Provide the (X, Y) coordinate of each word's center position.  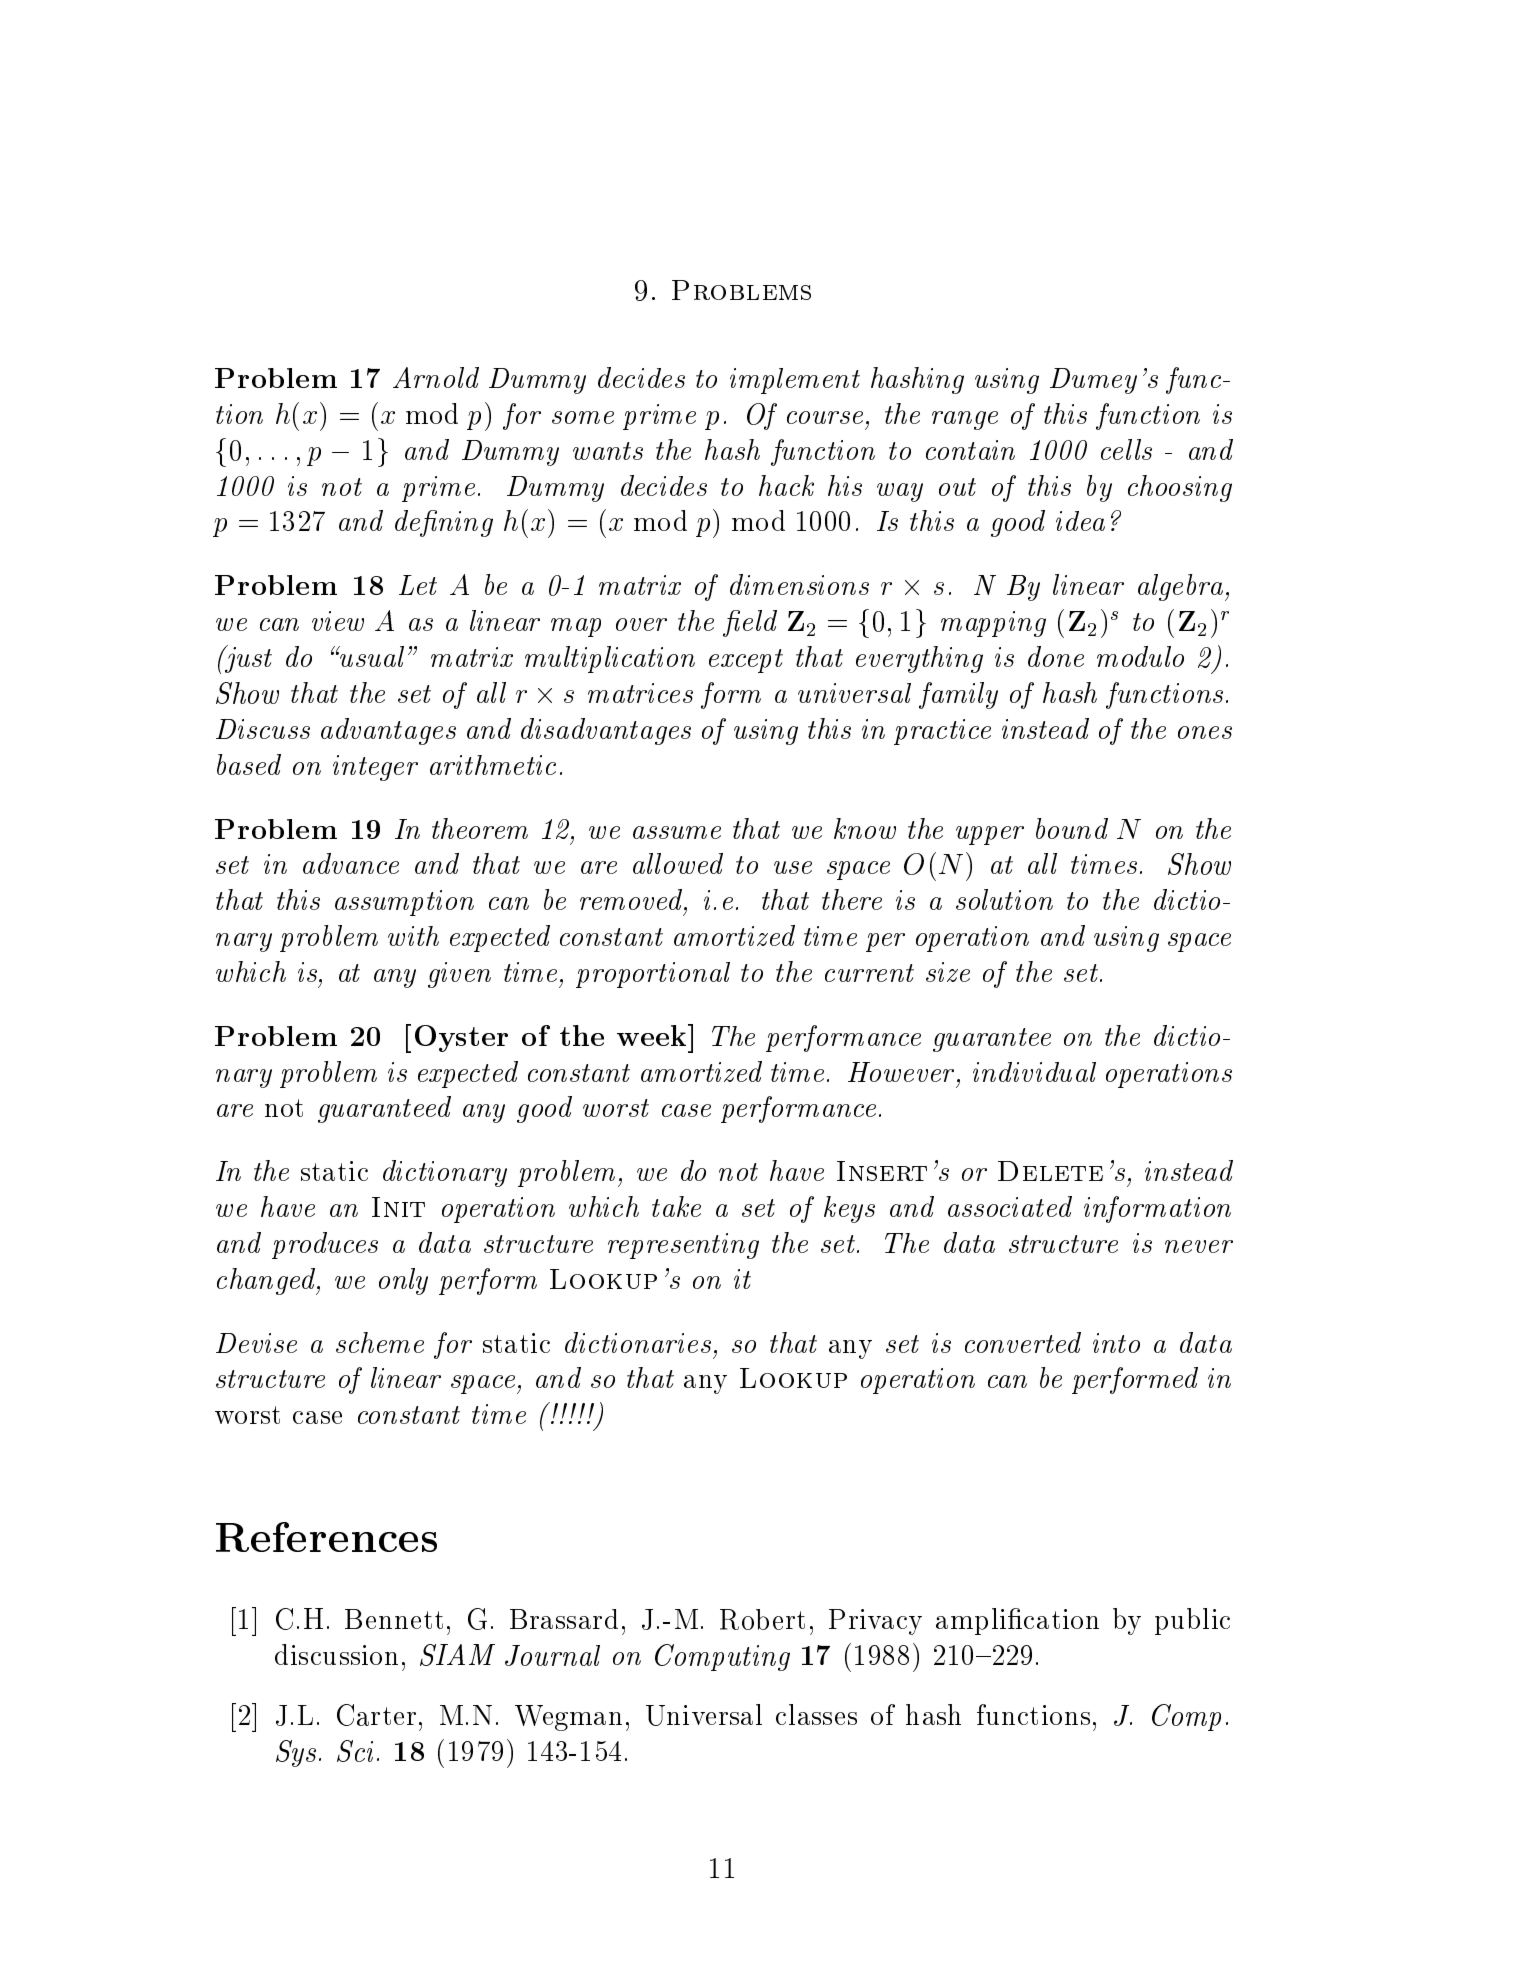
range (965, 420)
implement (795, 381)
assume (677, 832)
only (403, 1281)
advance (351, 863)
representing (683, 1246)
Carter (376, 1715)
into (1116, 1343)
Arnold (436, 377)
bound (1072, 828)
